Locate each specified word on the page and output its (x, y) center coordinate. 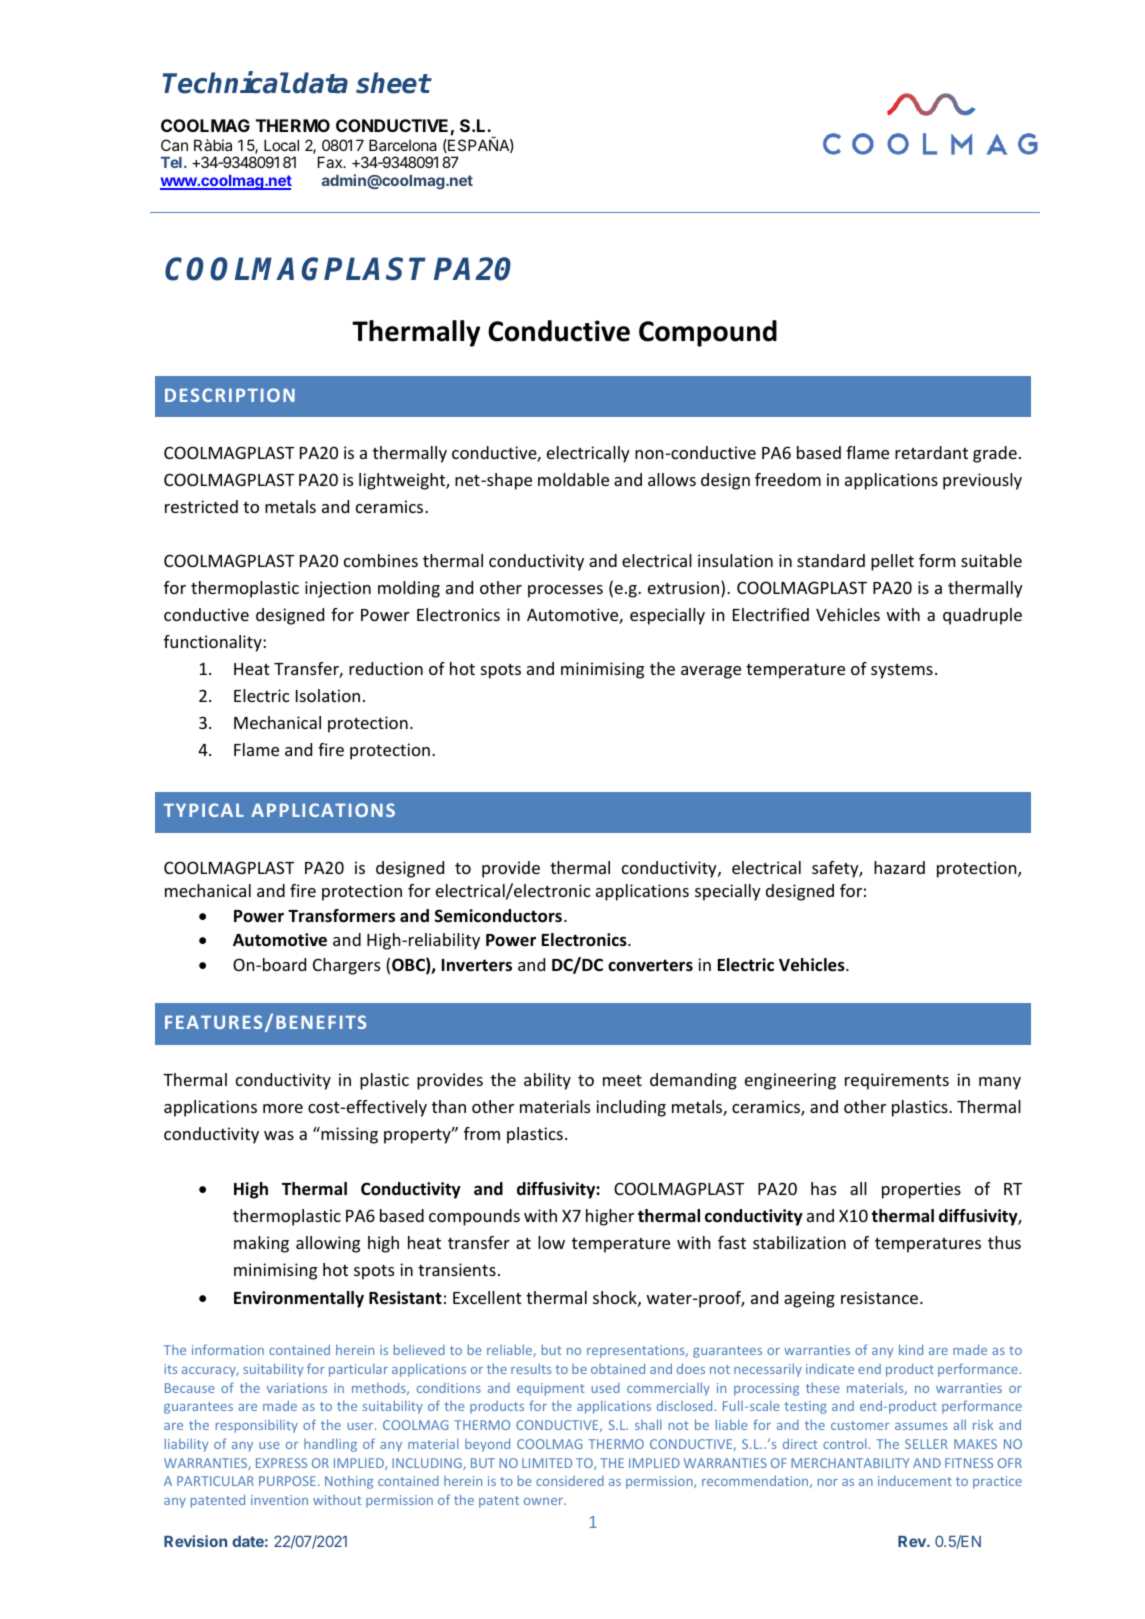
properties (921, 1190)
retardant (931, 452)
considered (570, 1481)
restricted (201, 506)
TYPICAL (204, 810)
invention (279, 1500)
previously (982, 481)
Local (281, 145)
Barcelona (403, 145)
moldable (573, 479)
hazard (899, 867)
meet (622, 1080)
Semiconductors (498, 916)
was (279, 1135)
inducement (915, 1481)
